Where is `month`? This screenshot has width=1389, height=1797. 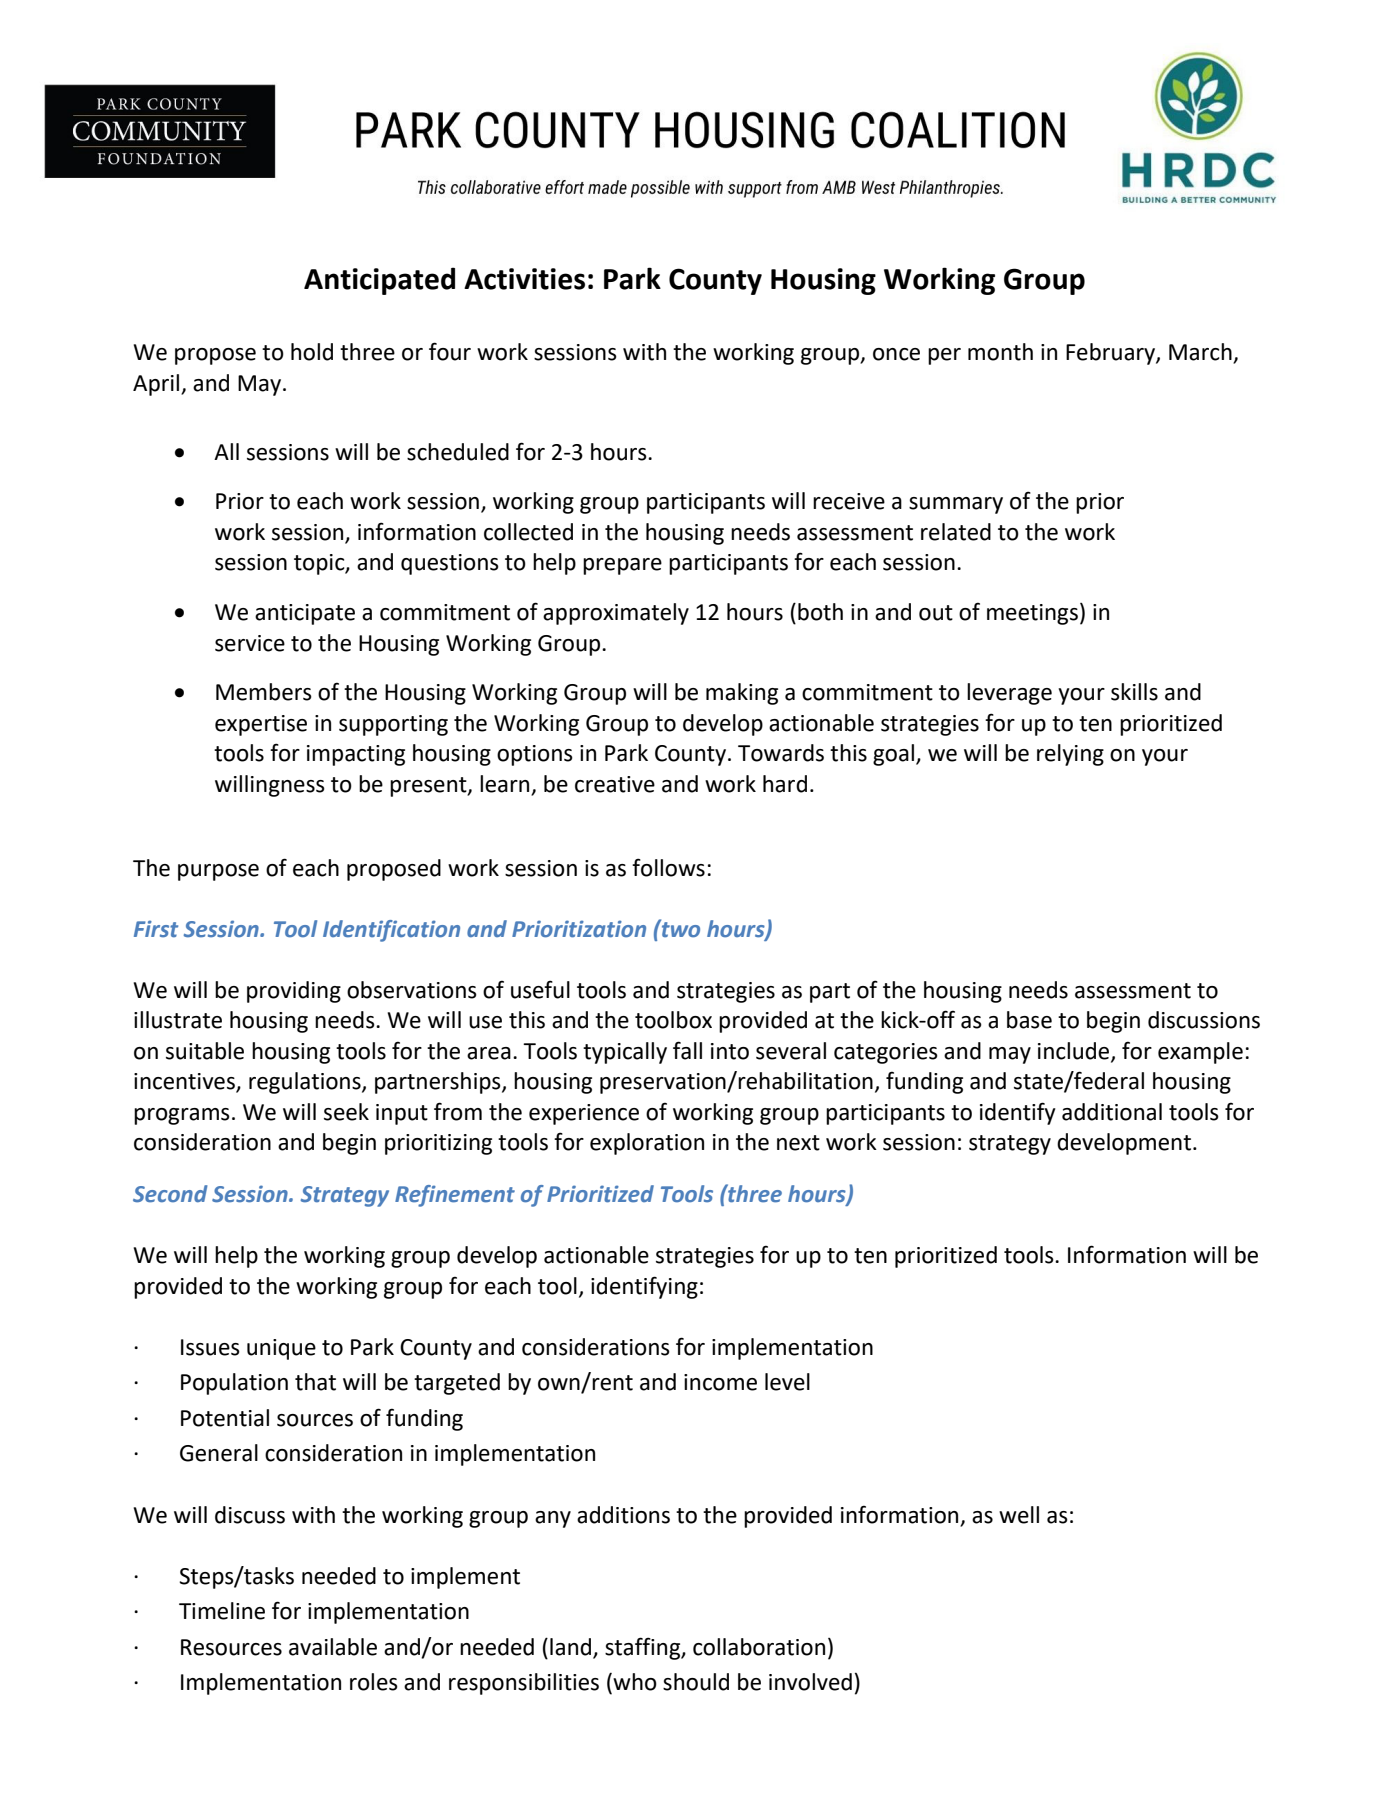 month is located at coordinates (1000, 352).
